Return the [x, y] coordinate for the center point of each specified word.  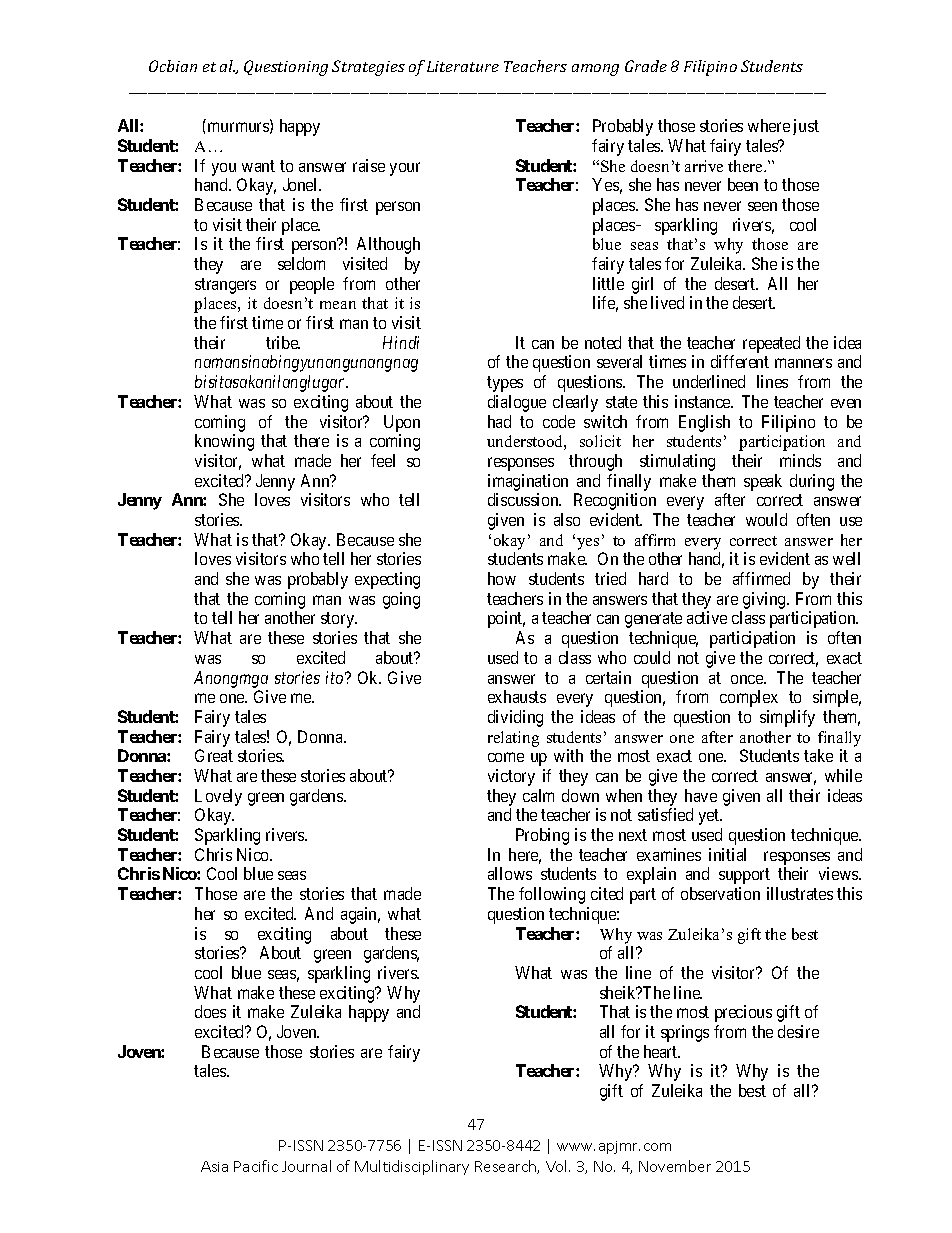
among [595, 70]
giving [764, 602]
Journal [306, 1166]
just [806, 127]
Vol [558, 1166]
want [258, 166]
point [506, 619]
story [339, 620]
